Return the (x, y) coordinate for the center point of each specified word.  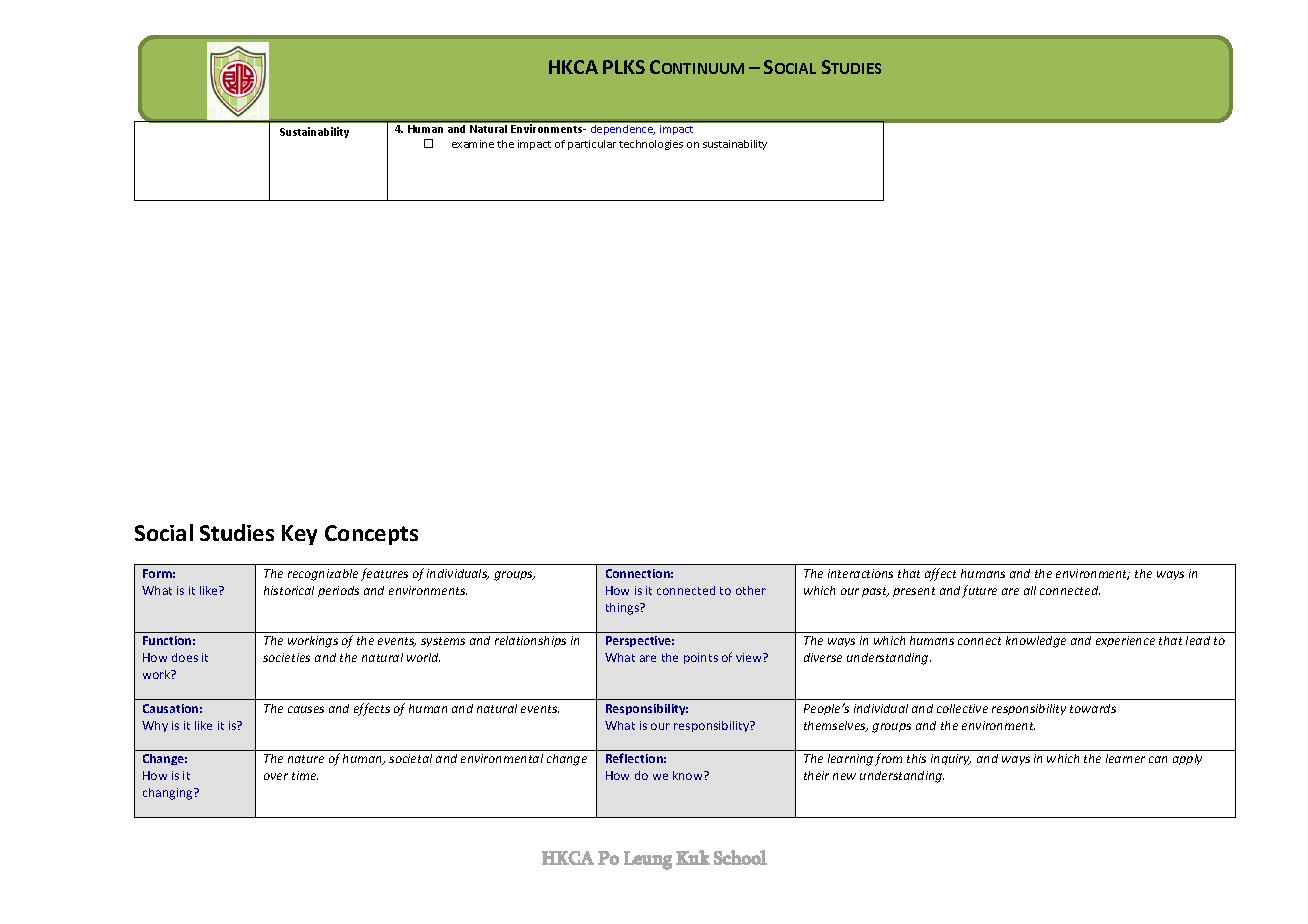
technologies (651, 145)
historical (289, 590)
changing (169, 794)
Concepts (371, 535)
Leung (648, 860)
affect (940, 574)
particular (592, 145)
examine (473, 144)
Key (299, 535)
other (751, 590)
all (1030, 590)
